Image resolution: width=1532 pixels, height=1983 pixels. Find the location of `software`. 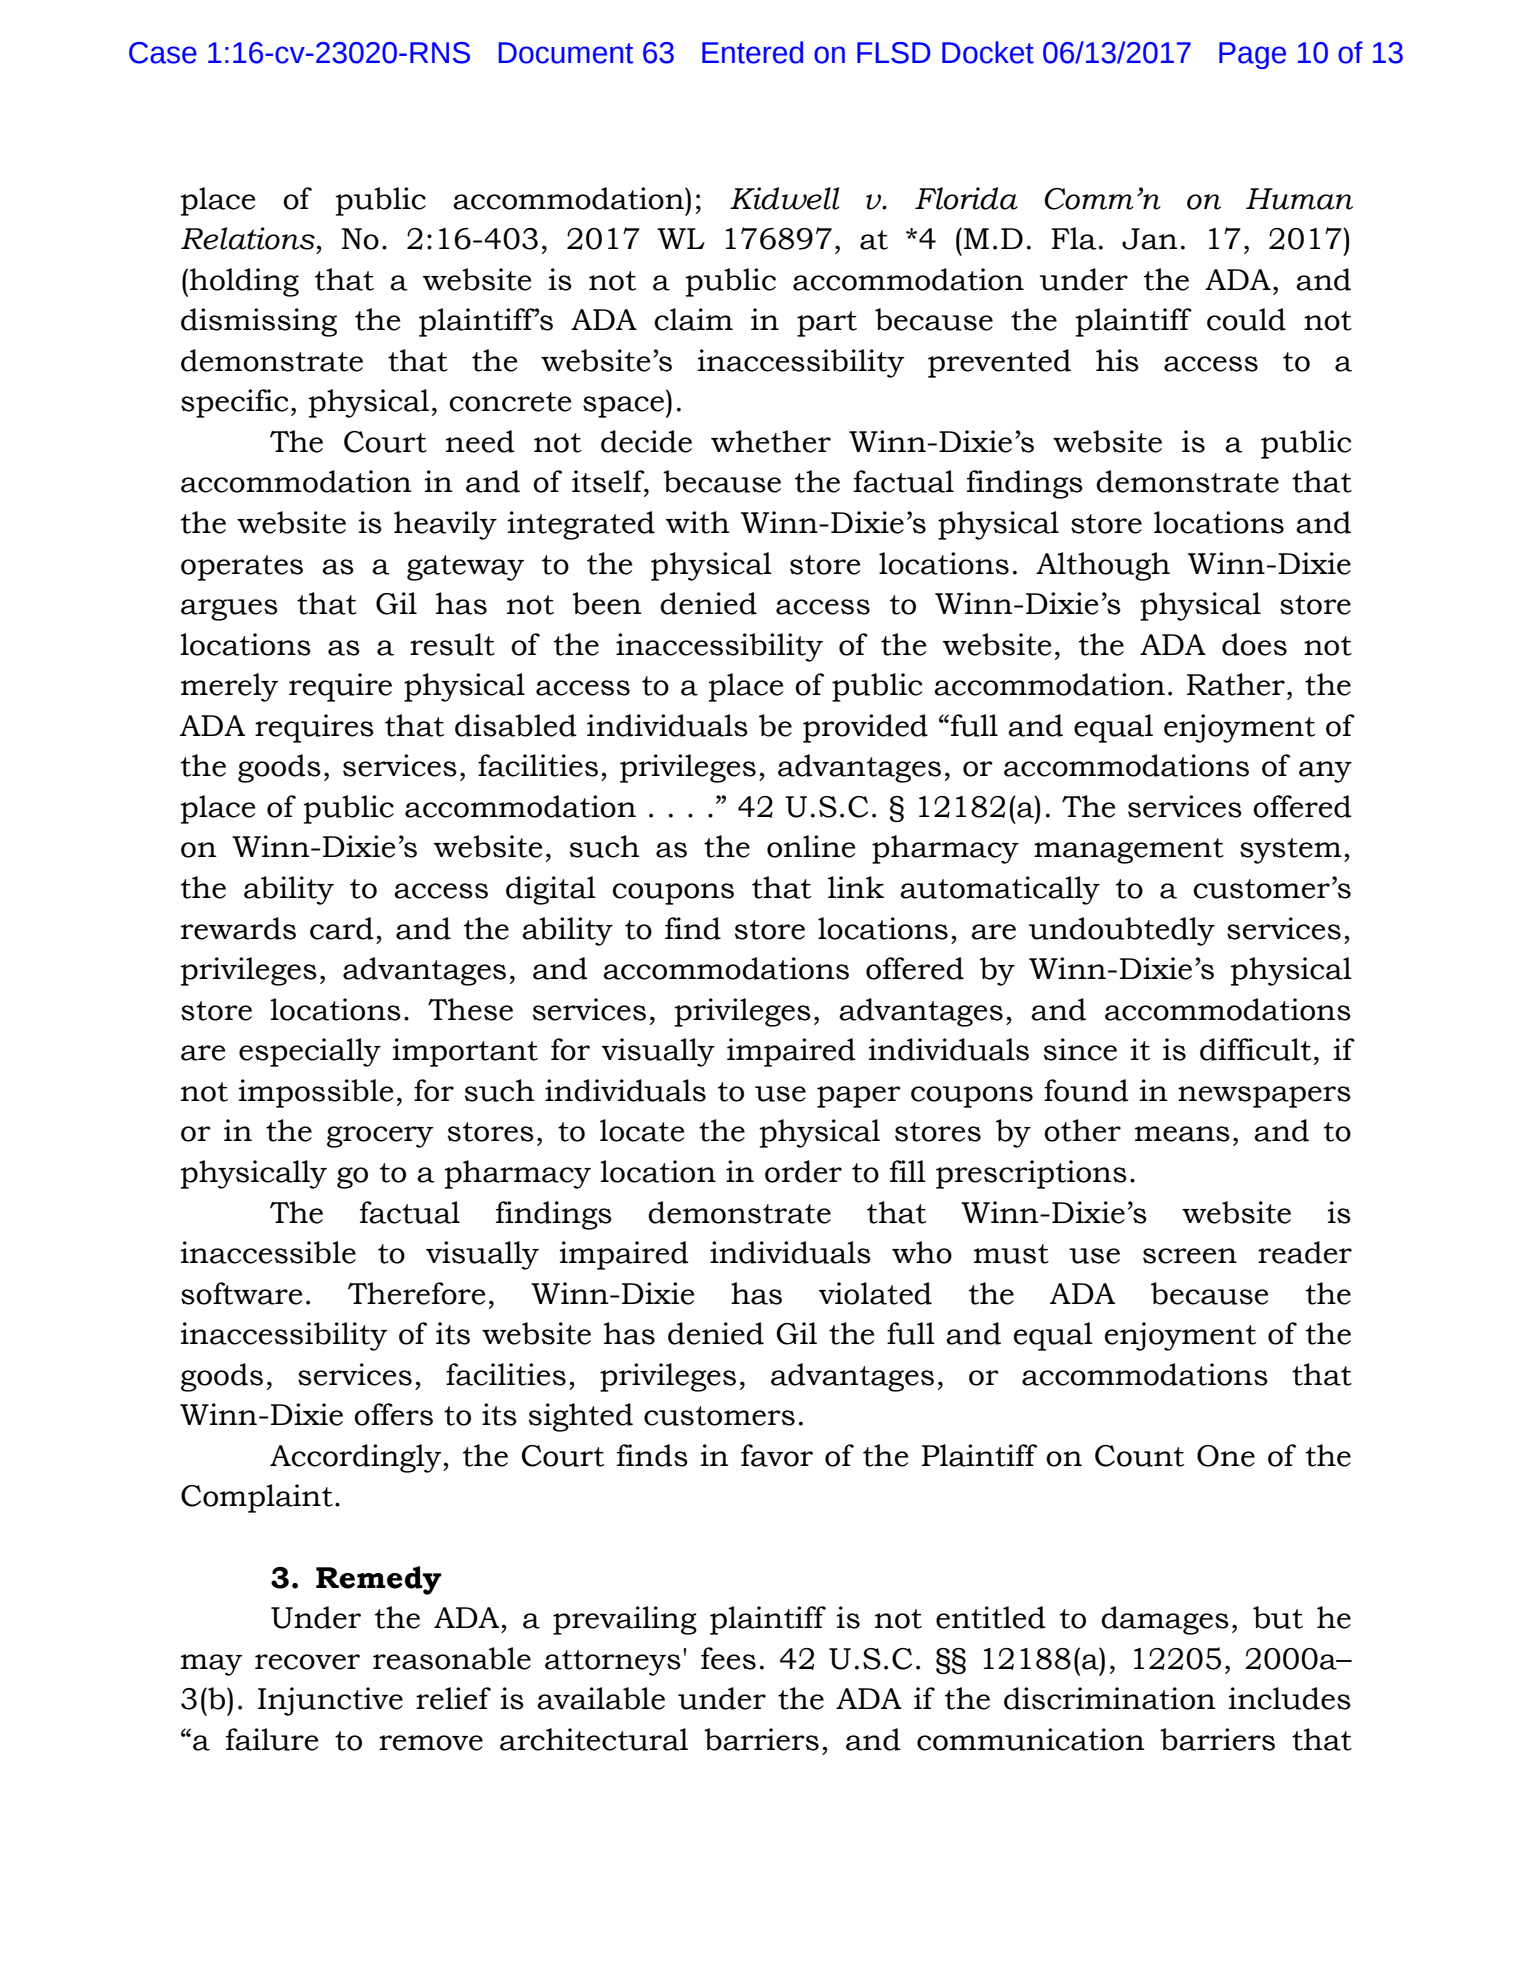

software is located at coordinates (241, 1293).
